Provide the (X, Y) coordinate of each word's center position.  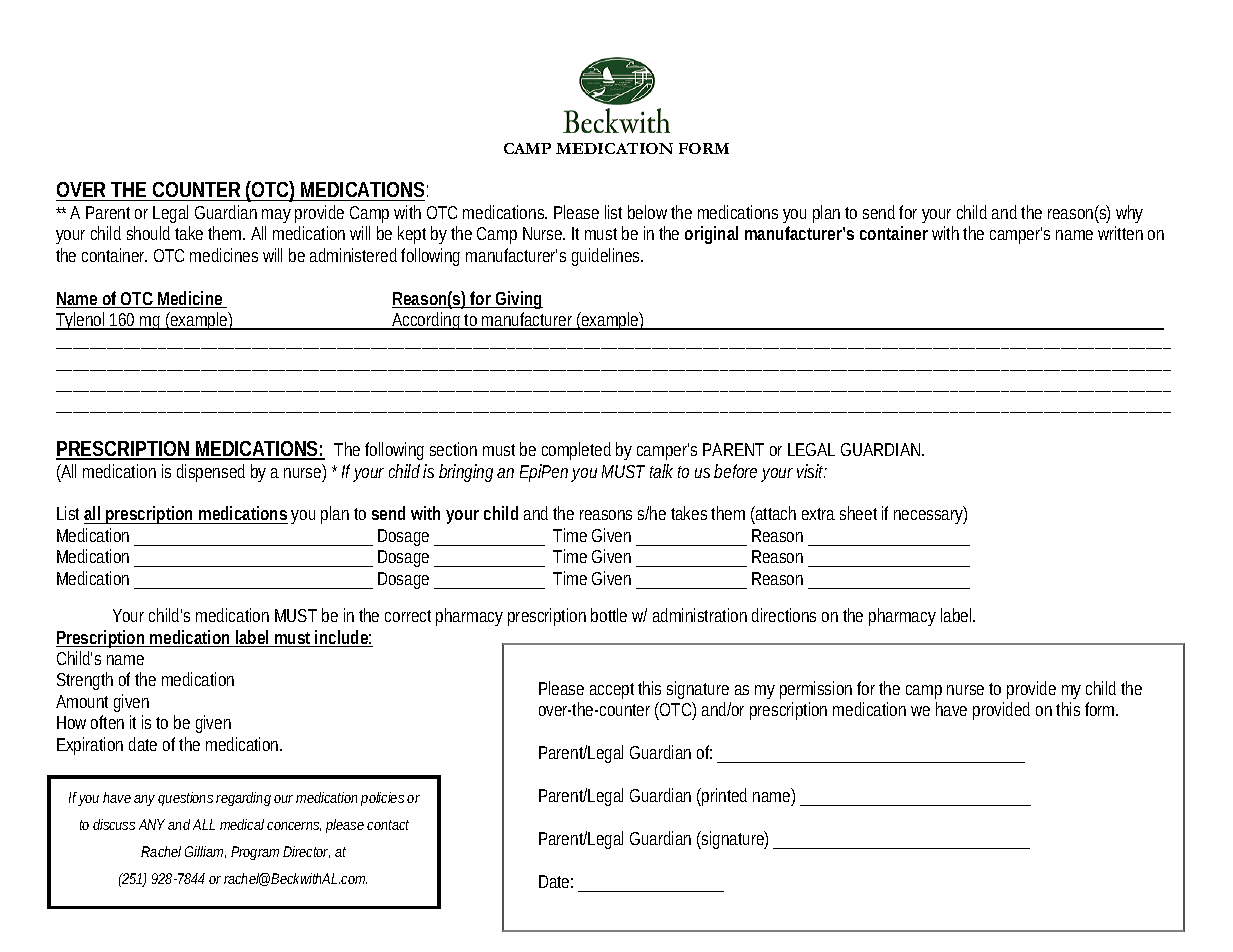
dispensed (211, 473)
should (148, 233)
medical (242, 824)
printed (724, 797)
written (1120, 233)
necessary (930, 516)
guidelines (607, 257)
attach (775, 515)
